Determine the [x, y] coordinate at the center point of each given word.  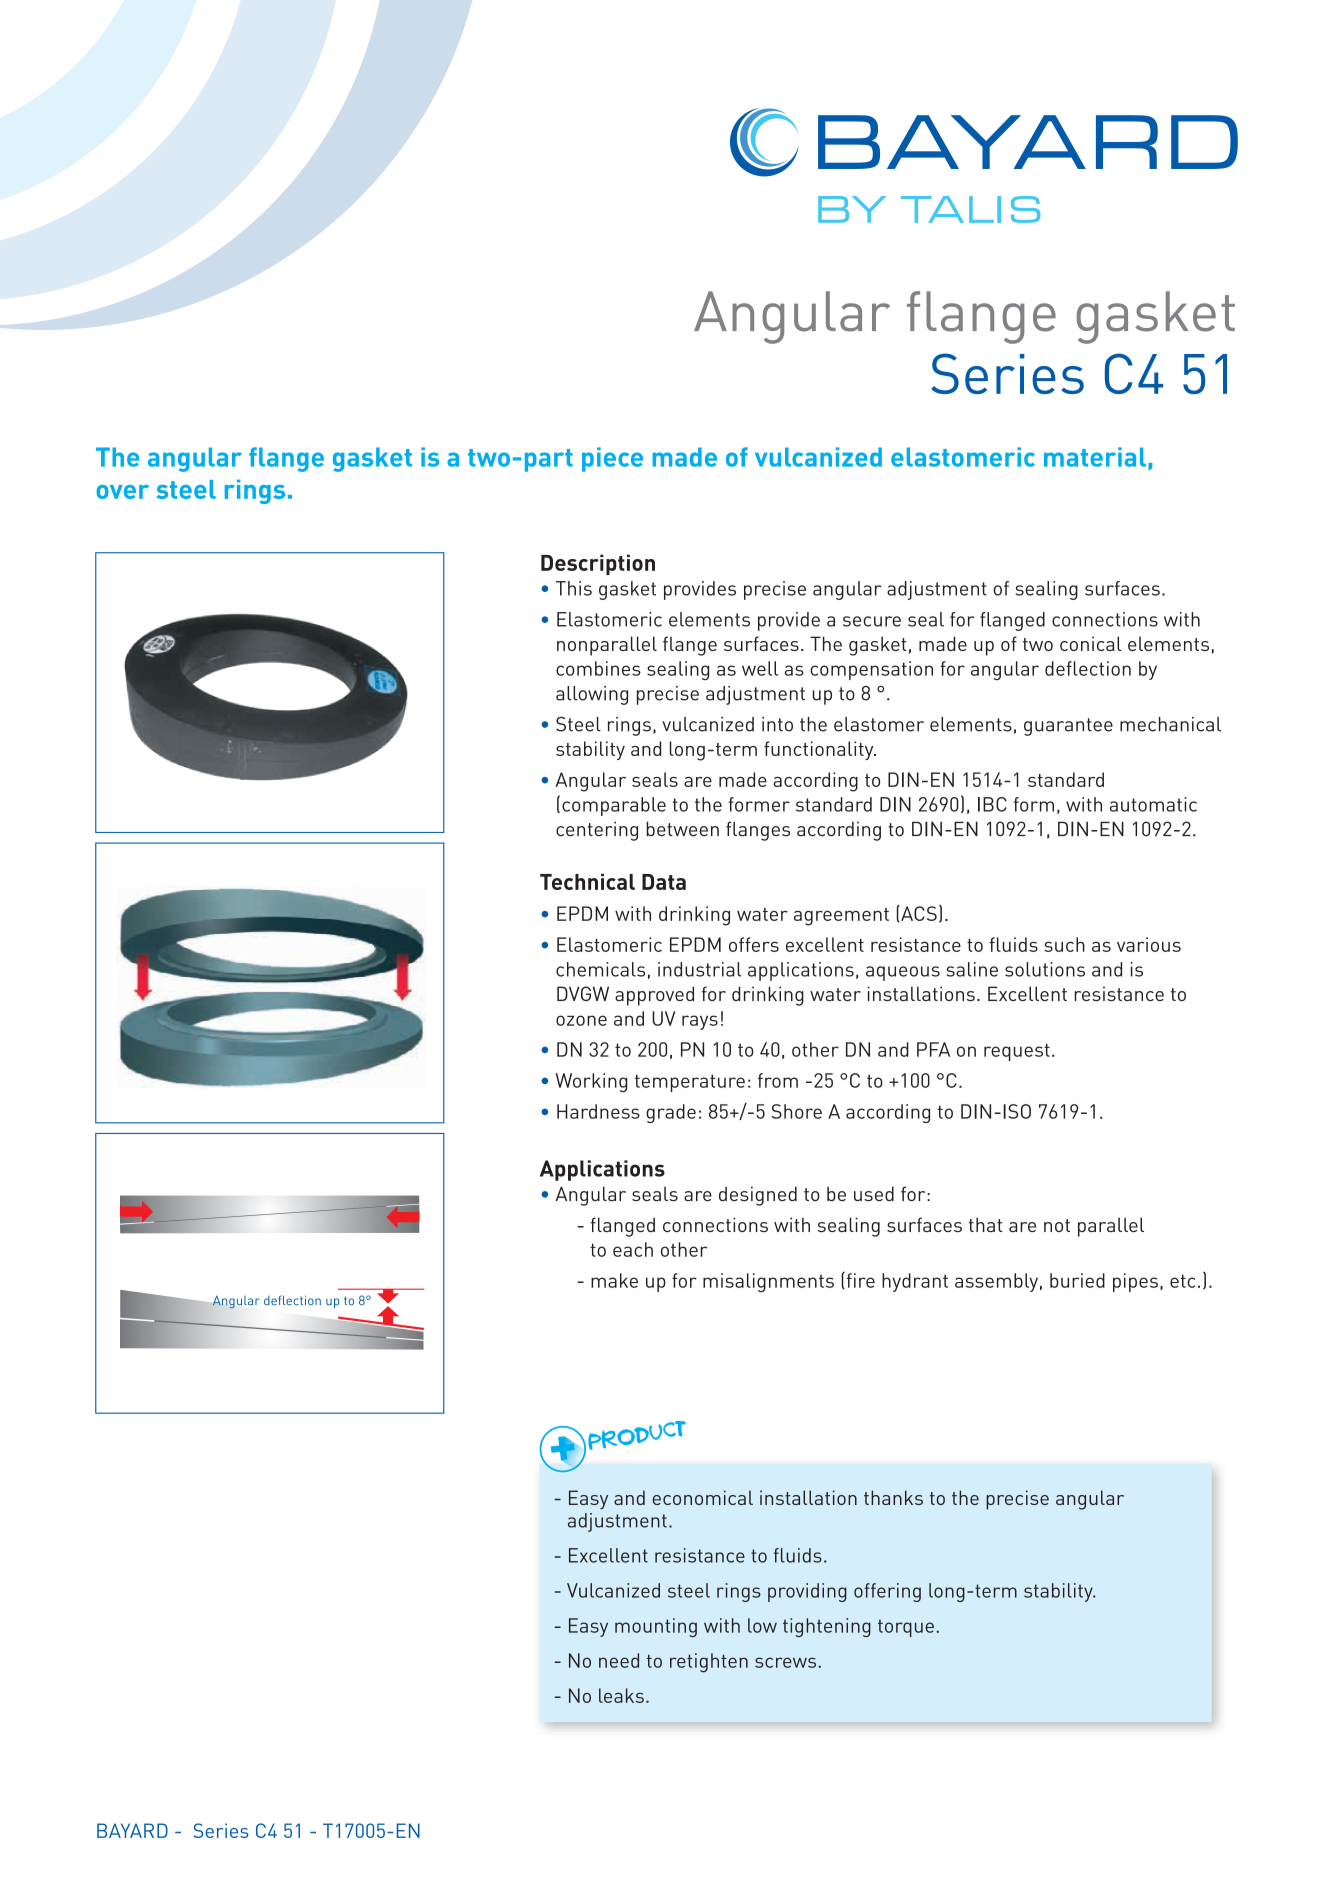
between [682, 829]
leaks [621, 1695]
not [1057, 1225]
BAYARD [132, 1830]
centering [597, 831]
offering [887, 1592]
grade [671, 1113]
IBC [992, 804]
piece [612, 459]
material [1095, 457]
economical [702, 1497]
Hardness [598, 1111]
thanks [893, 1497]
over [122, 492]
